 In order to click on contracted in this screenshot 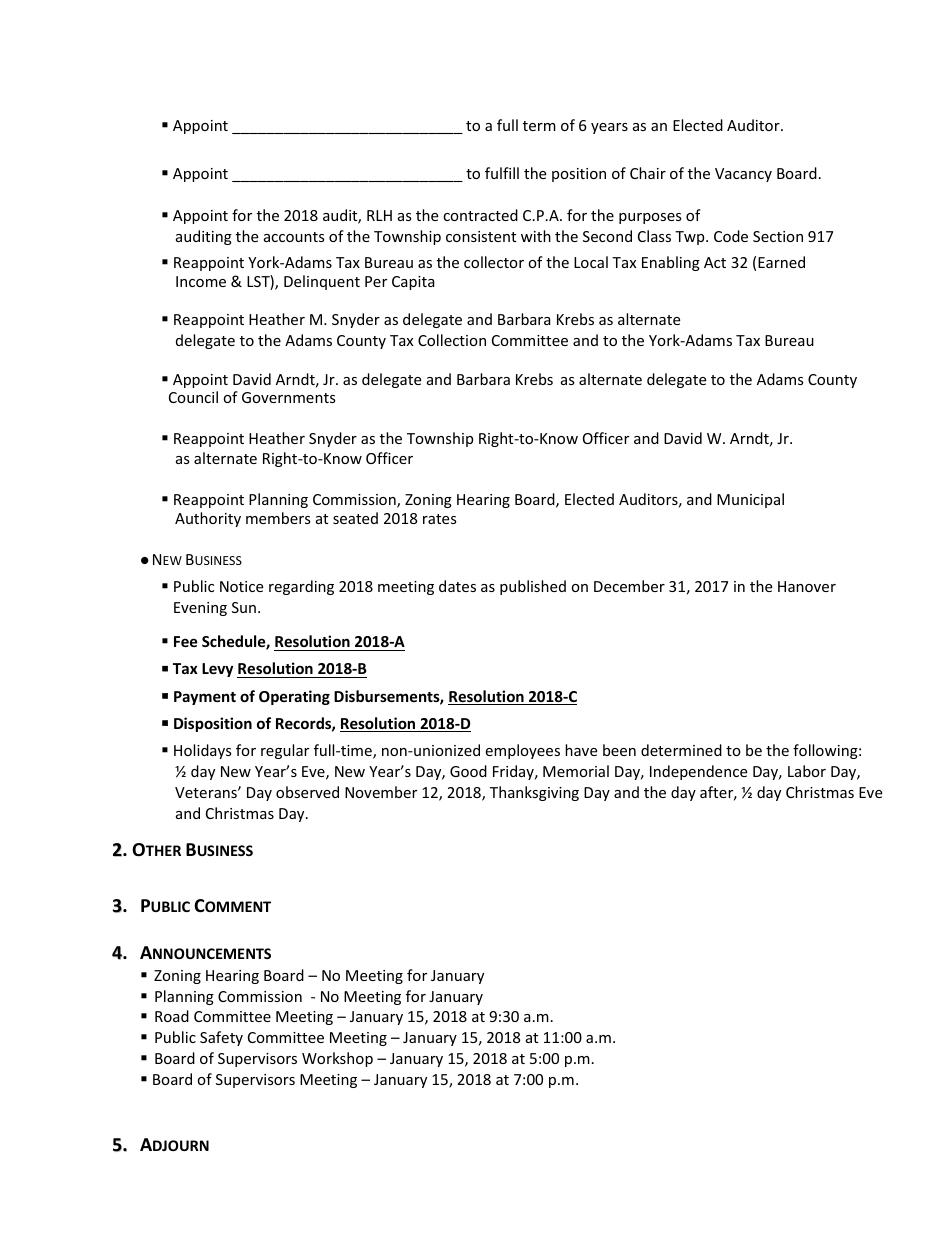, I will do `click(480, 215)`.
